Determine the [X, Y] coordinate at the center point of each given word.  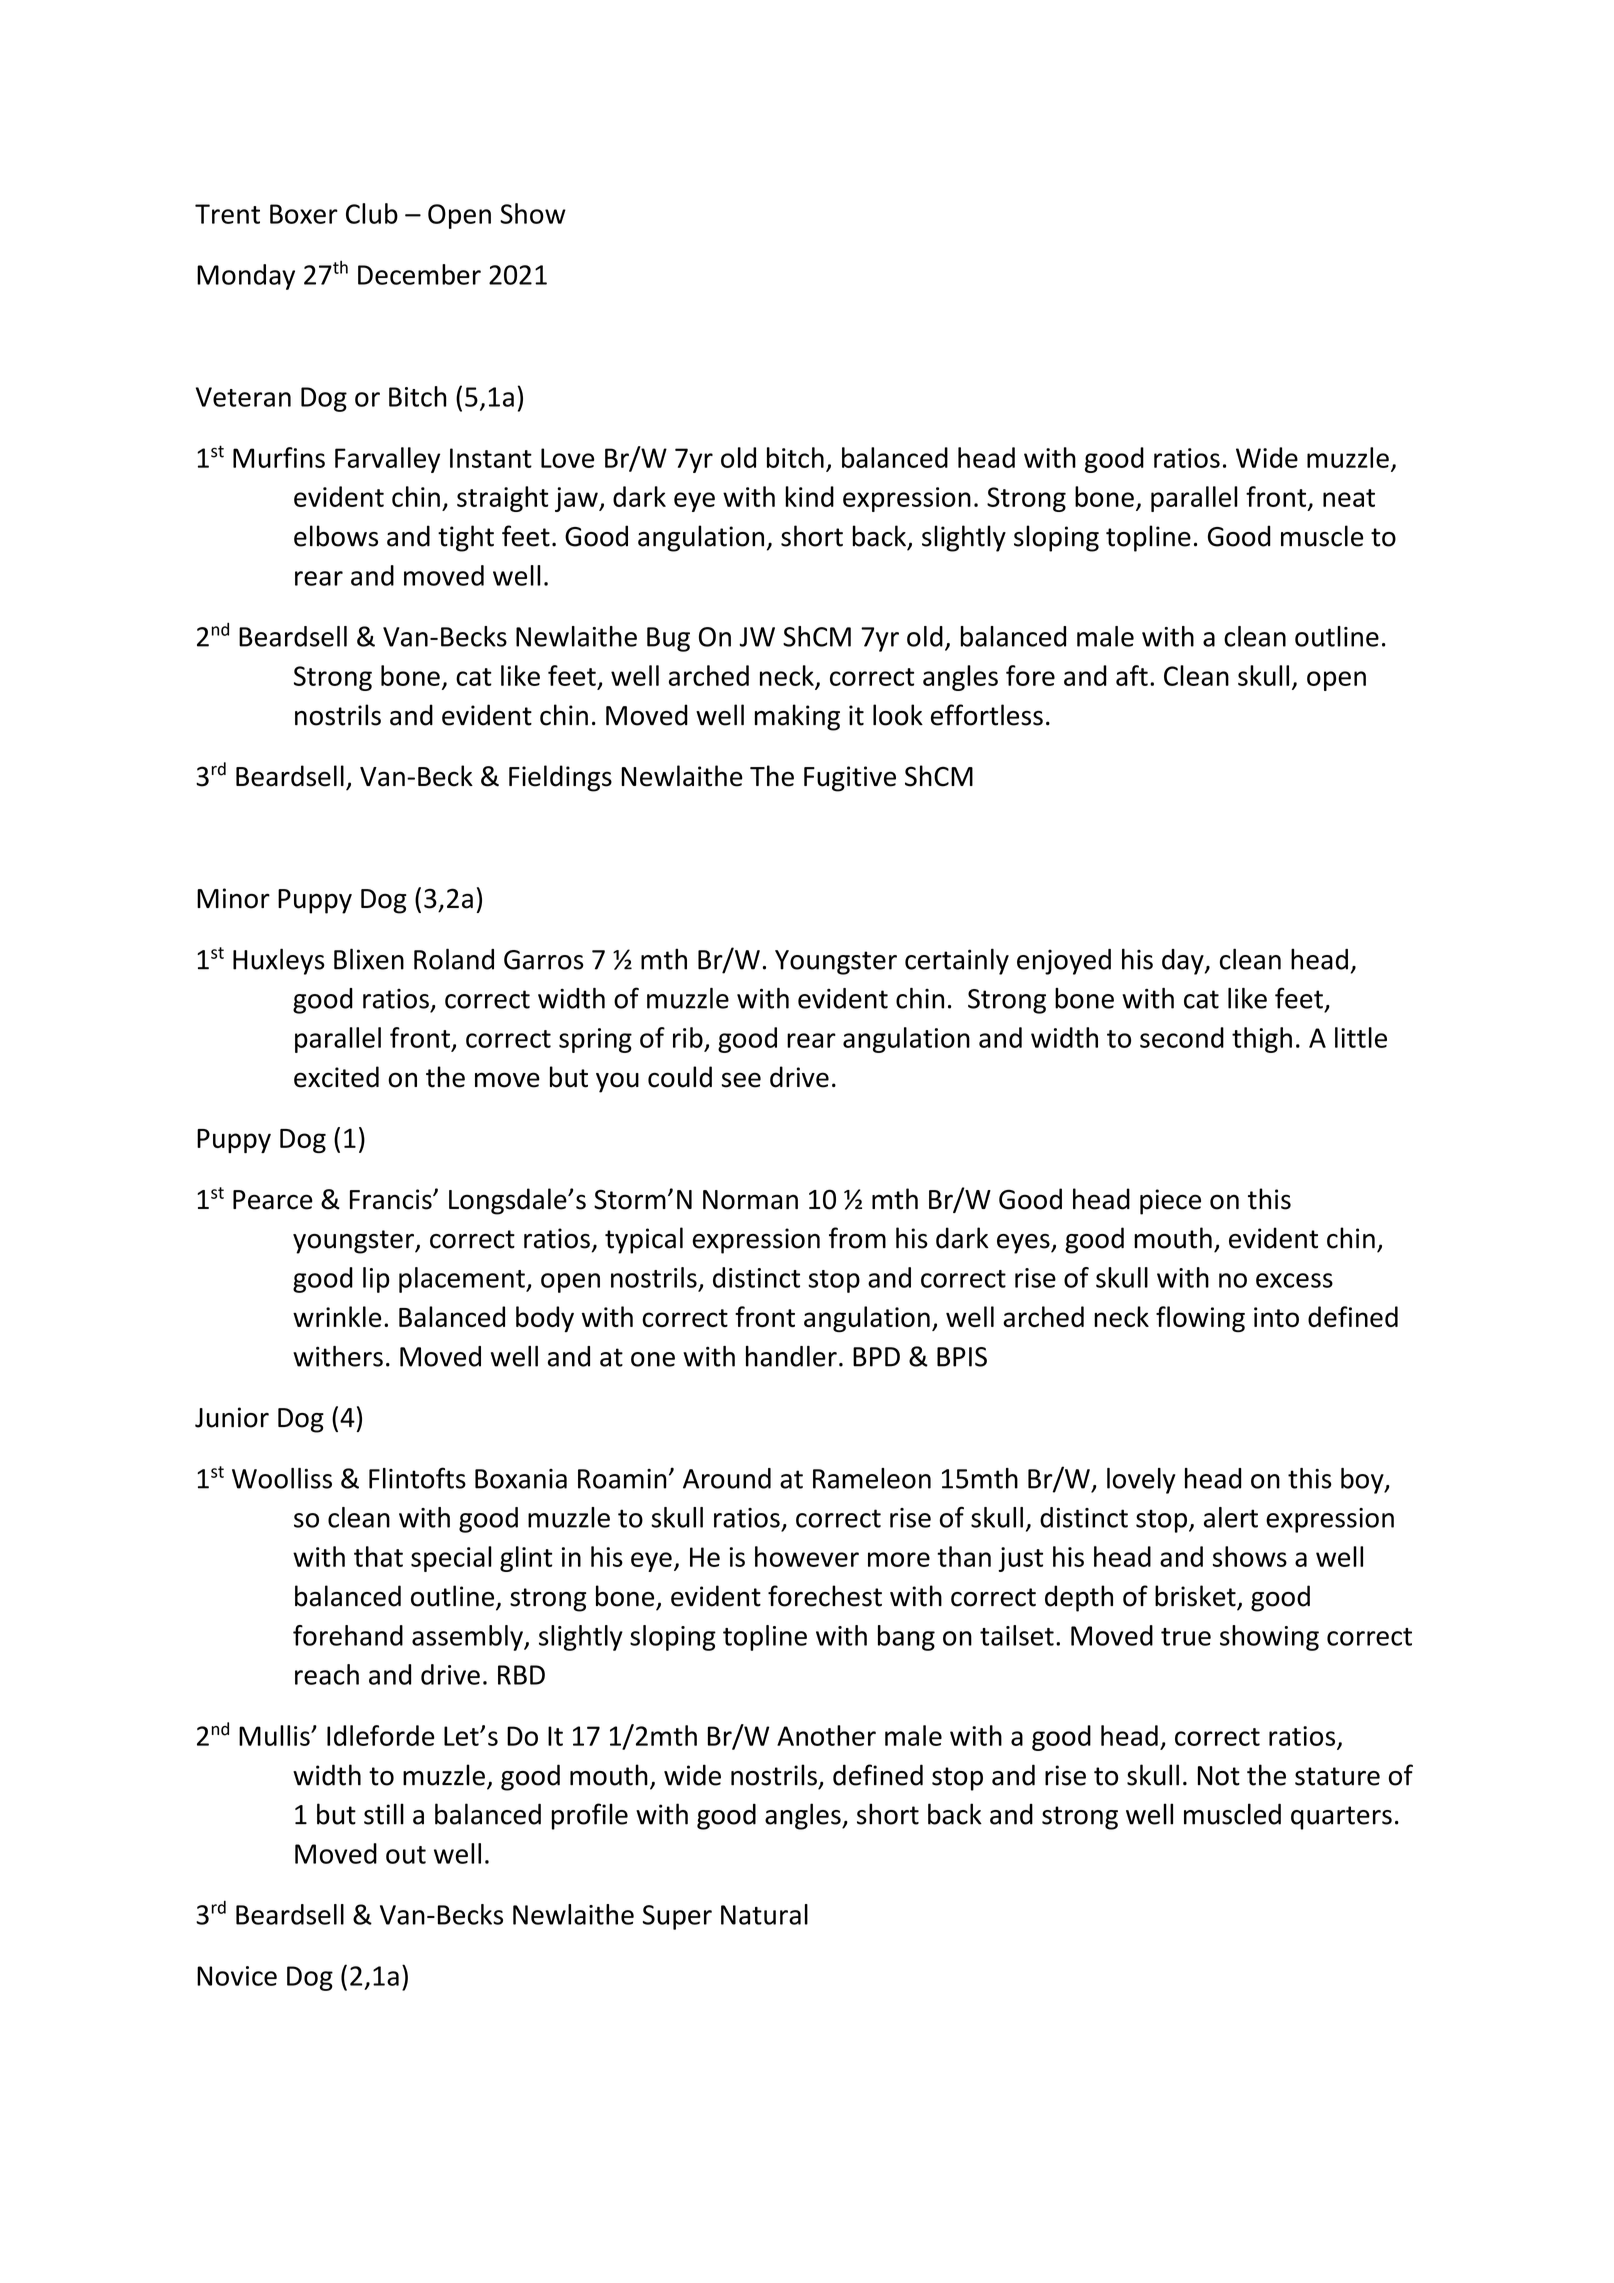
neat [1349, 498]
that [378, 1556]
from [857, 1238]
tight [466, 538]
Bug [668, 639]
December [419, 274]
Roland [454, 959]
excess [1294, 1280]
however [807, 1556]
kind [809, 496]
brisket [1196, 1597]
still [384, 1814]
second [1182, 1037]
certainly [957, 961]
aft [1132, 675]
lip [376, 1280]
